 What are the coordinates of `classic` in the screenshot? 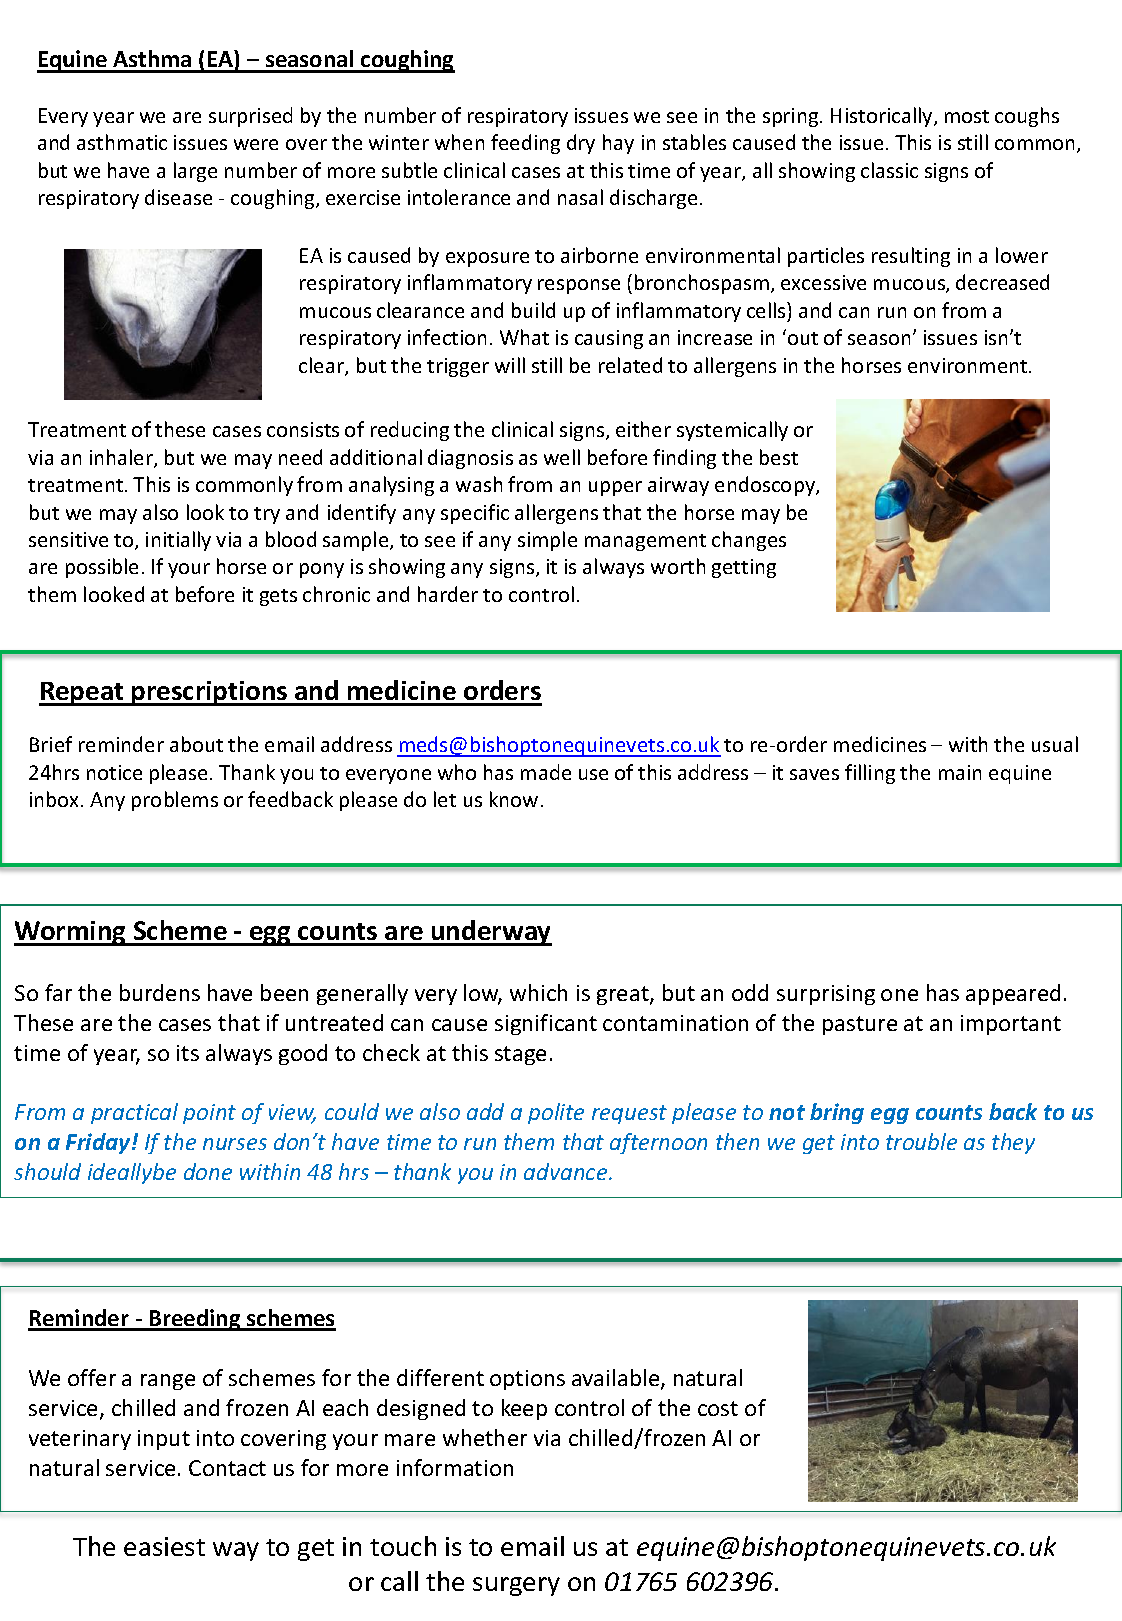 It's located at (889, 170).
